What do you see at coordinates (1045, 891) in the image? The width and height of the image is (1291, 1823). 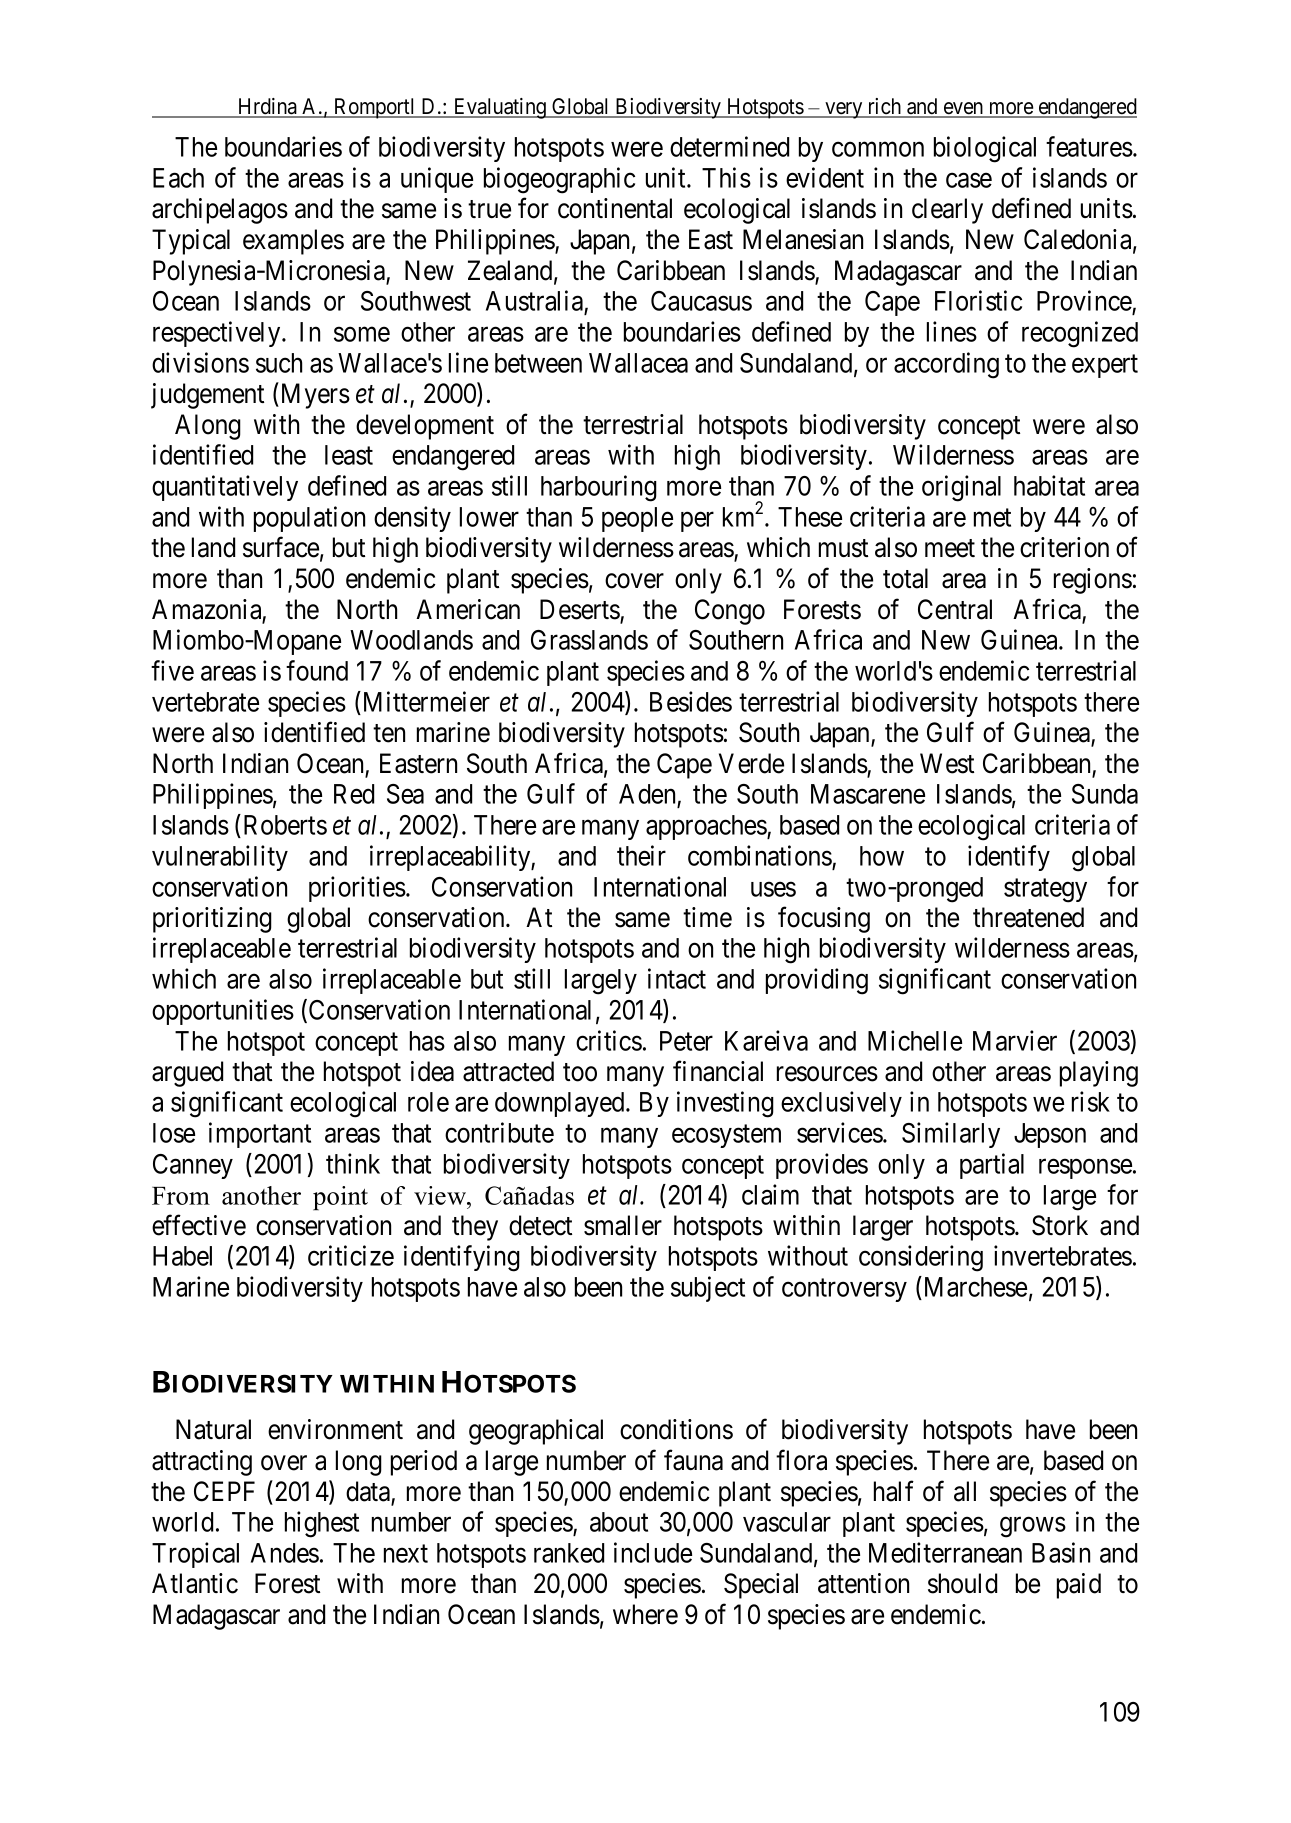 I see `strategy` at bounding box center [1045, 891].
